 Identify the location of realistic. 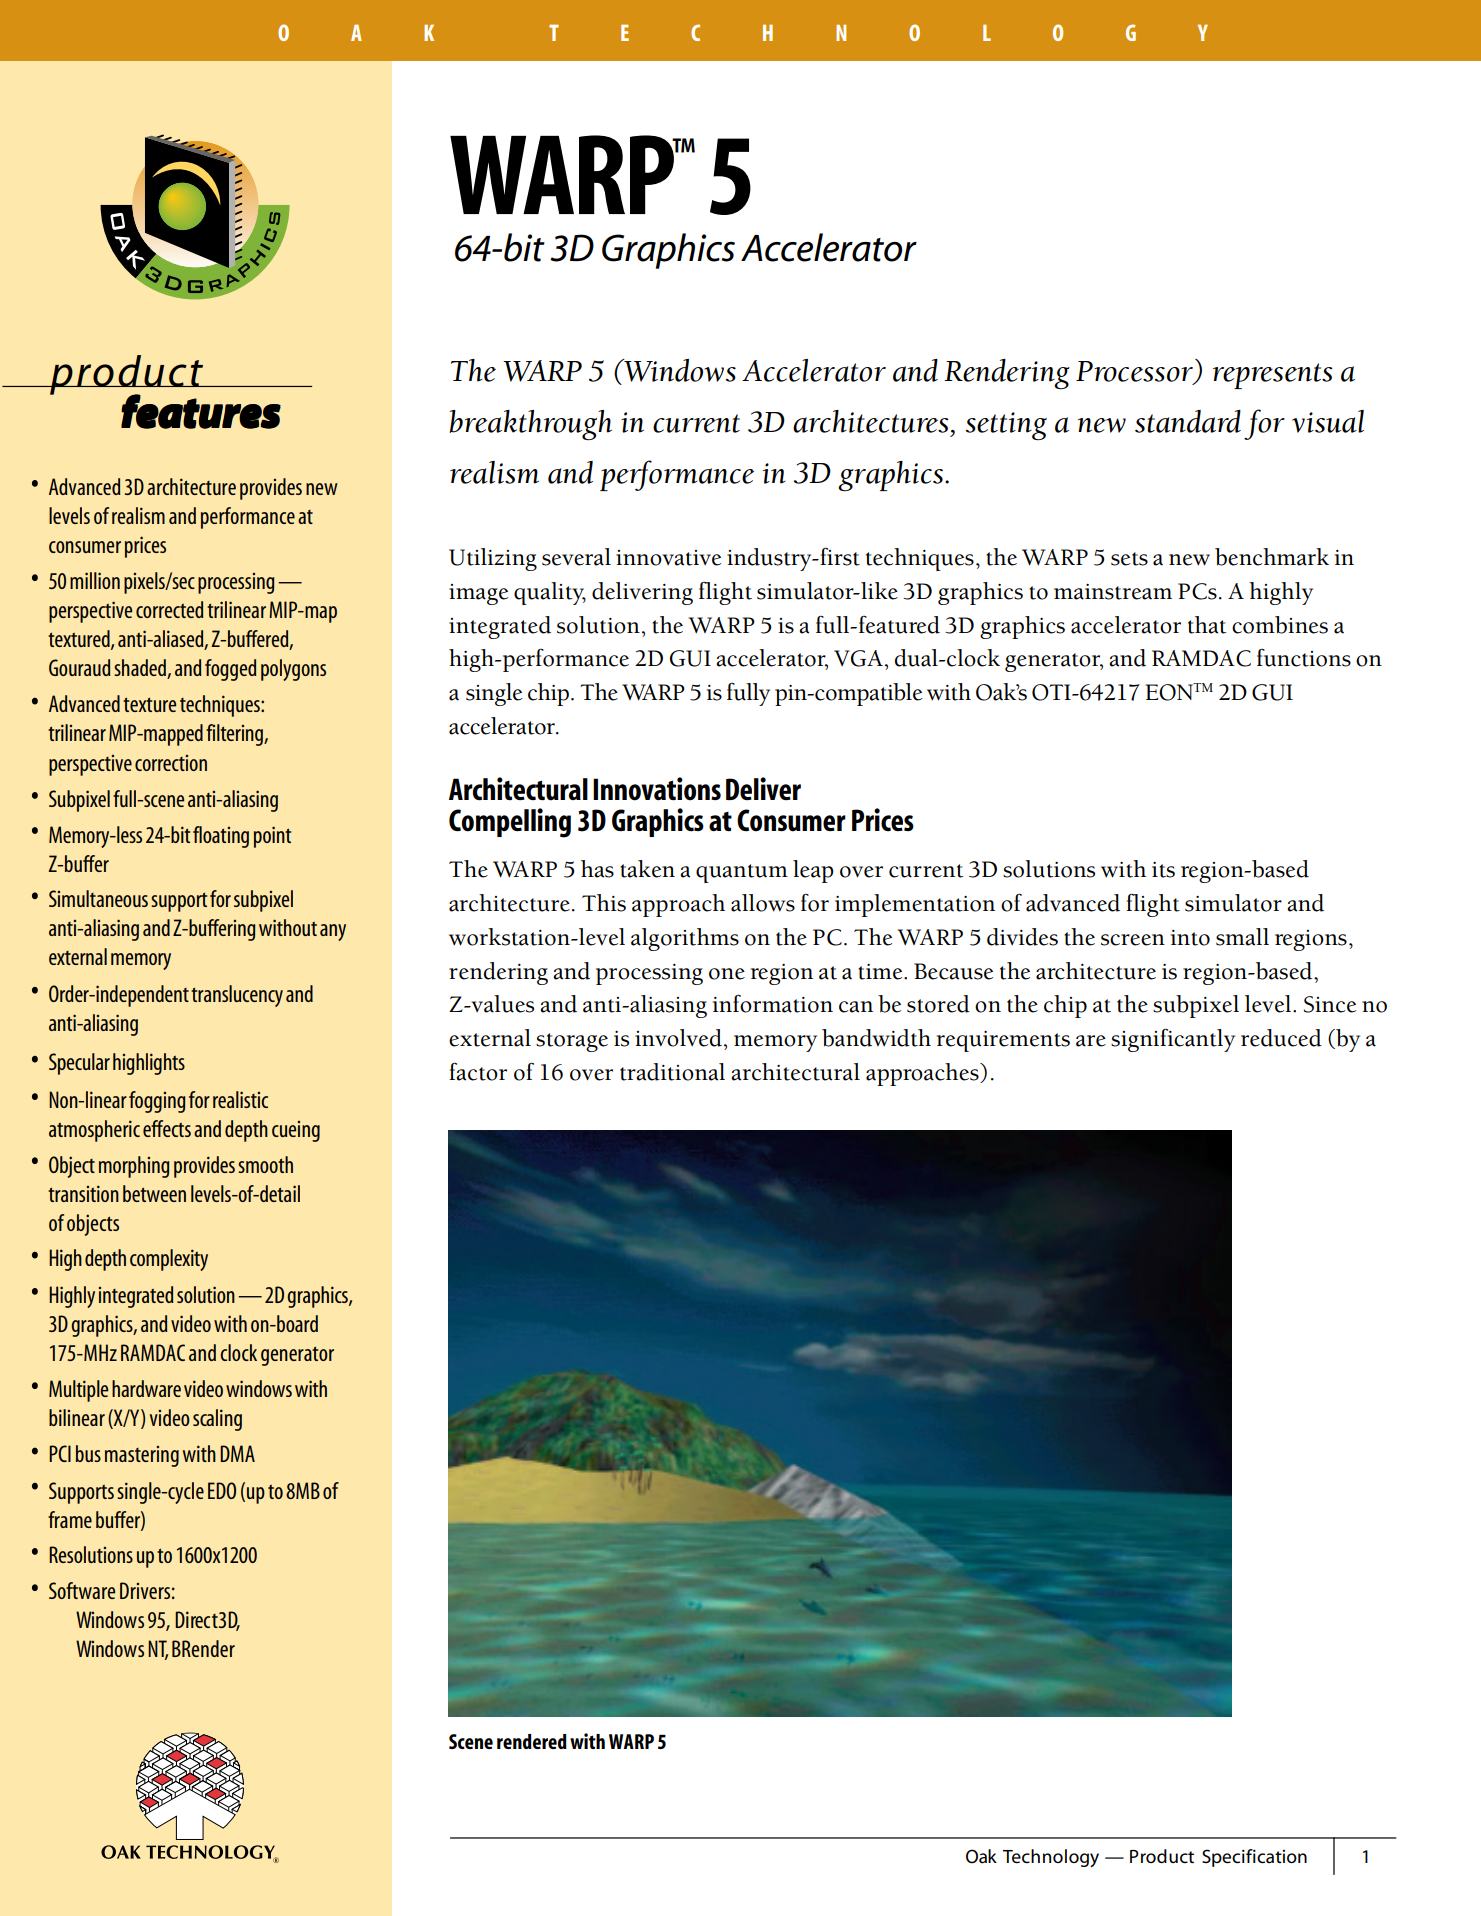
(240, 1099).
